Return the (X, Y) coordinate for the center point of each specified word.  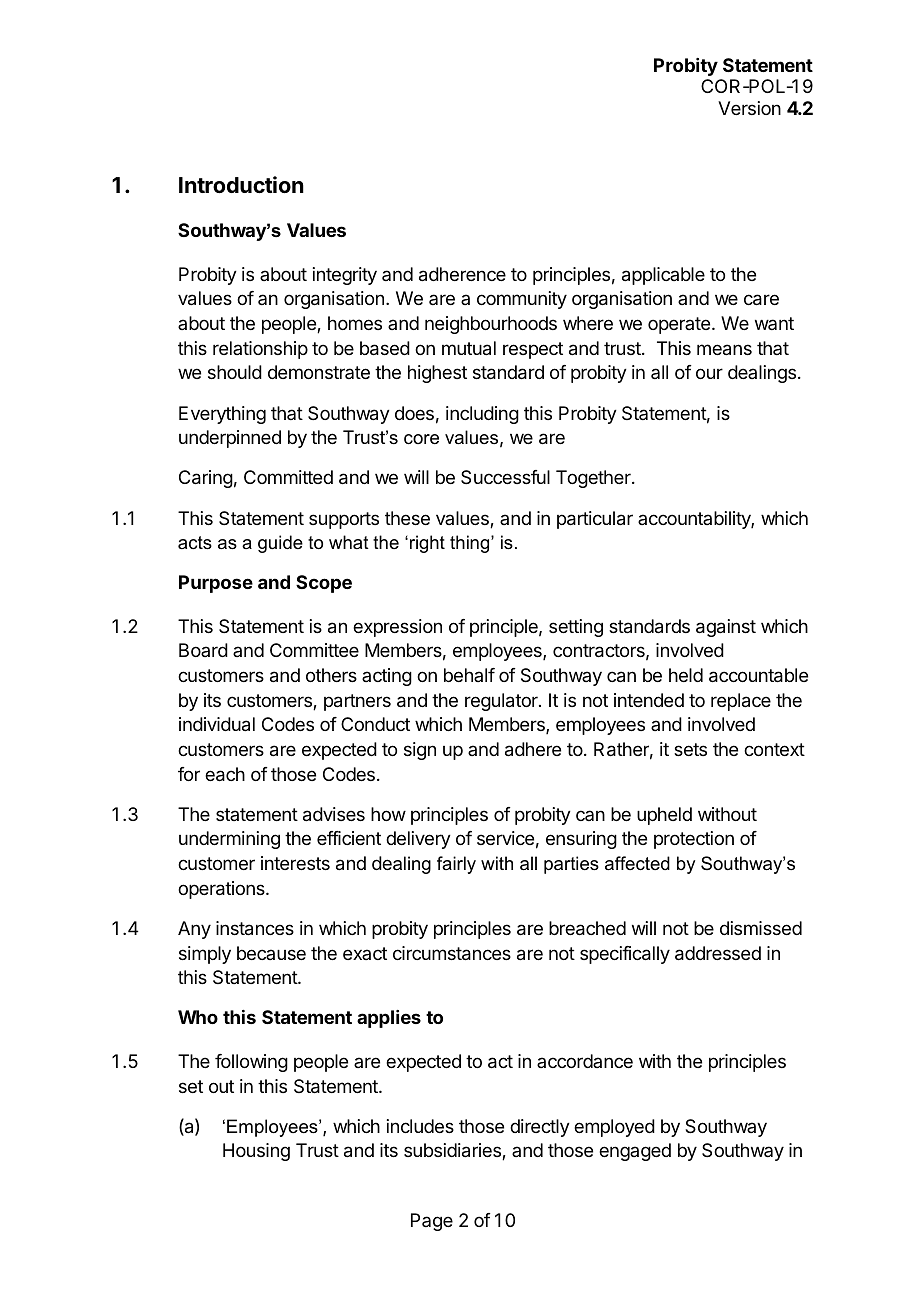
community (522, 300)
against (726, 628)
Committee (314, 650)
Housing (256, 1152)
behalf (469, 675)
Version (749, 108)
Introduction (241, 185)
